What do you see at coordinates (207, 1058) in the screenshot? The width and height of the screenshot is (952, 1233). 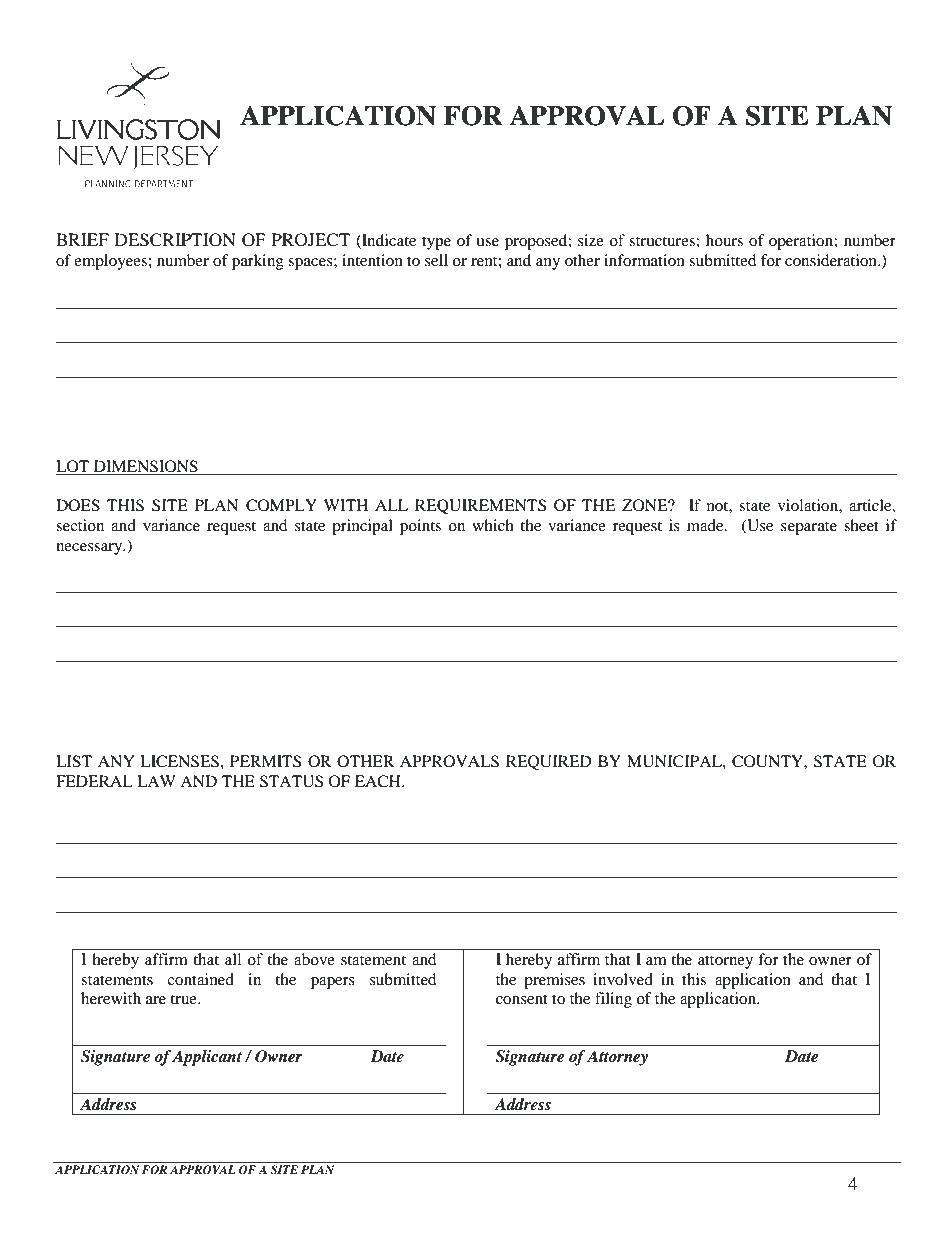 I see `Applicant` at bounding box center [207, 1058].
